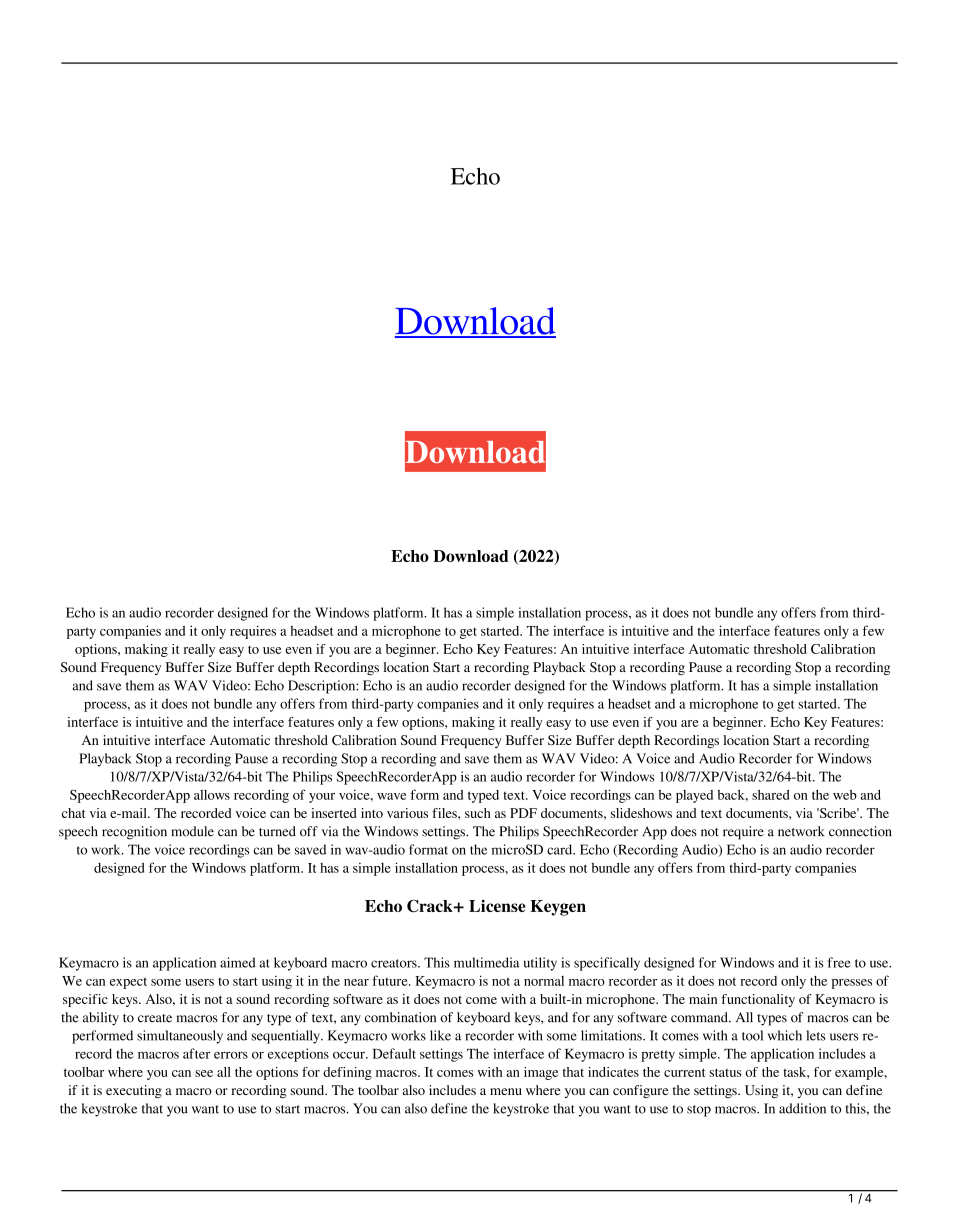  What do you see at coordinates (134, 1091) in the screenshot?
I see `executing` at bounding box center [134, 1091].
